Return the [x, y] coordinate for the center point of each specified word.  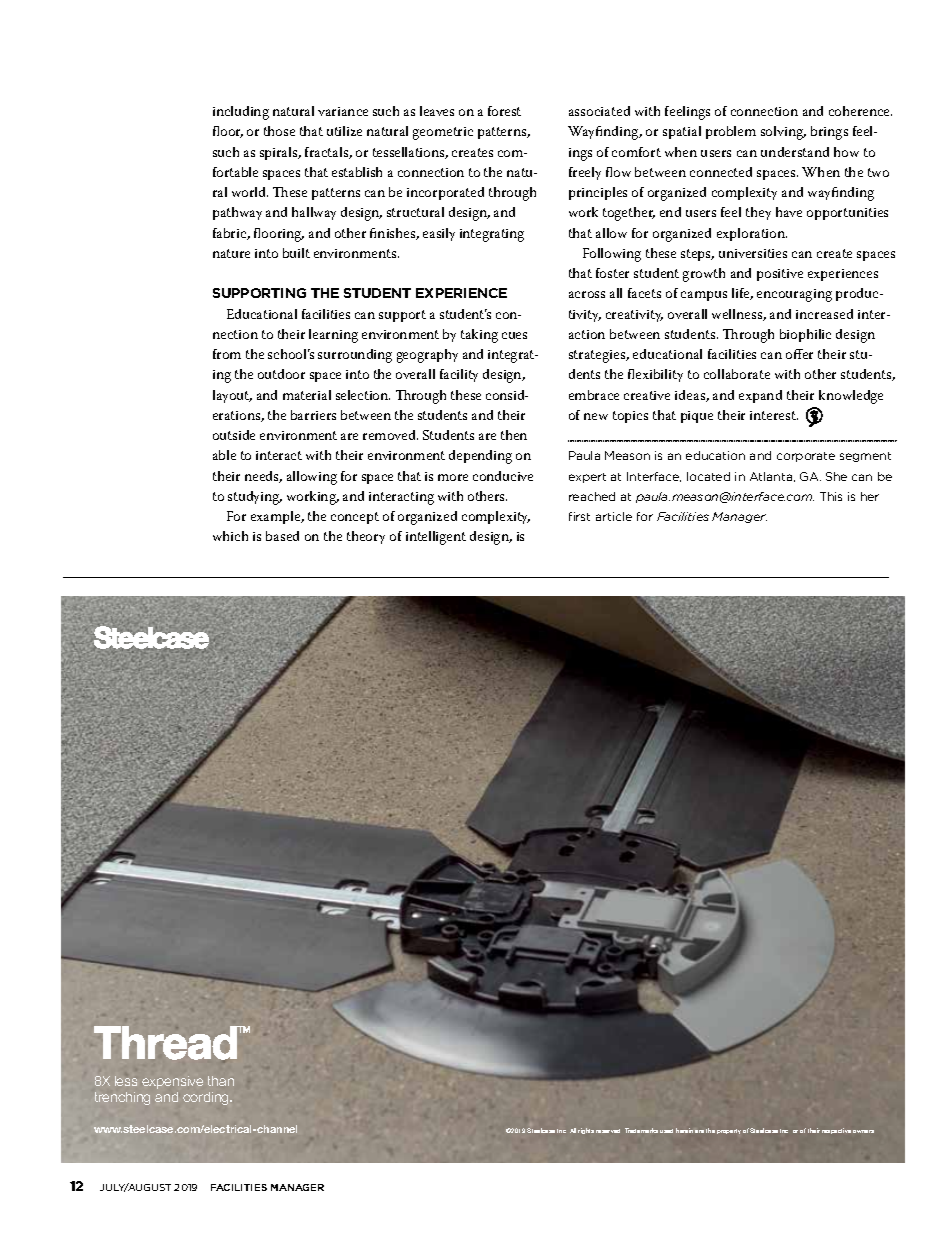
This [831, 496]
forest [504, 111]
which [230, 536]
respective [836, 1131]
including [241, 113]
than [221, 1081]
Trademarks [641, 1130]
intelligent [436, 538]
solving [783, 133]
